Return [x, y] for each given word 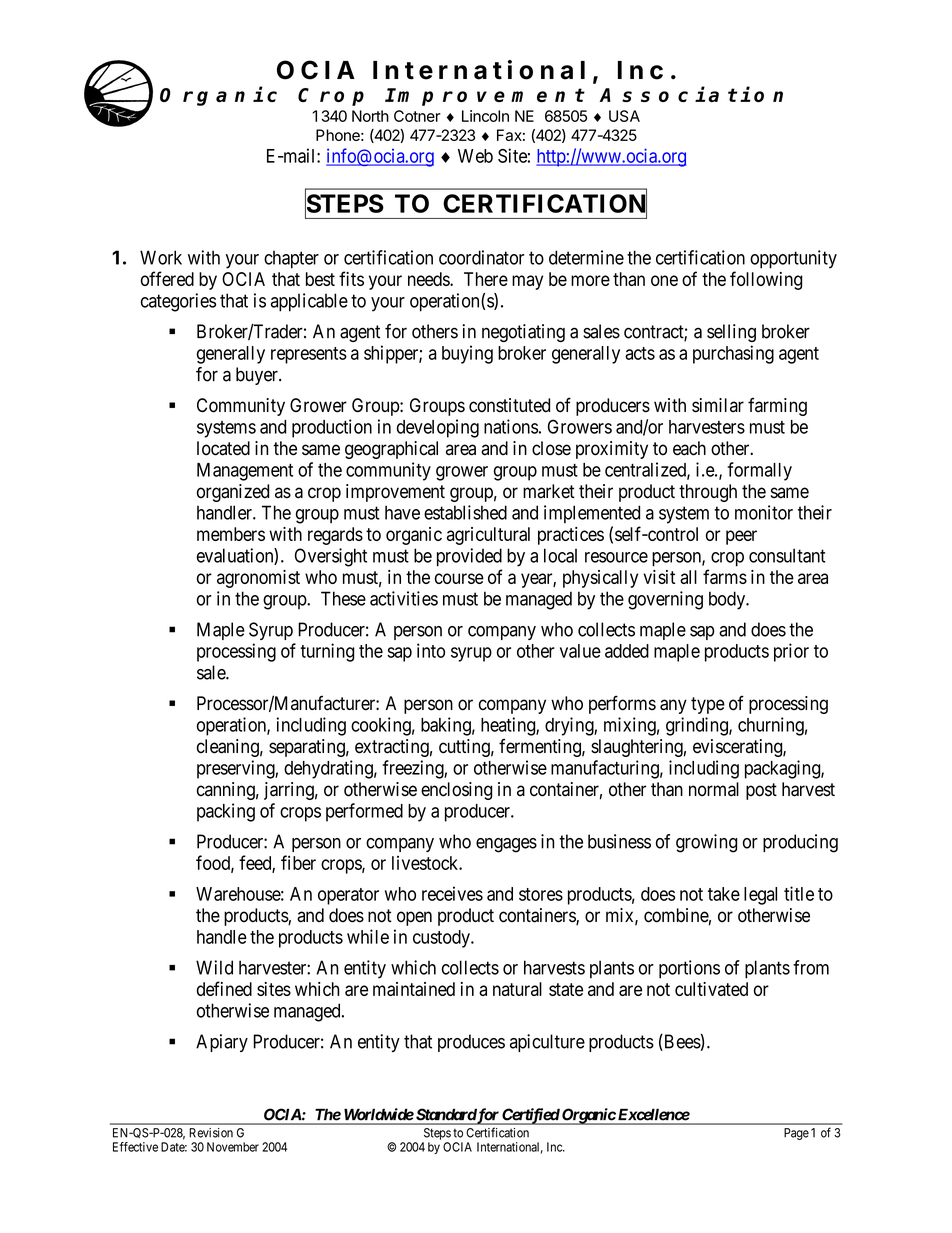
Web [475, 156]
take [724, 894]
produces [471, 1043]
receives [452, 893]
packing [226, 812]
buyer [258, 376]
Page [796, 1134]
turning [327, 652]
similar [718, 405]
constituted [509, 405]
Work [161, 257]
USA [624, 116]
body [728, 600]
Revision [211, 1133]
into [431, 650]
